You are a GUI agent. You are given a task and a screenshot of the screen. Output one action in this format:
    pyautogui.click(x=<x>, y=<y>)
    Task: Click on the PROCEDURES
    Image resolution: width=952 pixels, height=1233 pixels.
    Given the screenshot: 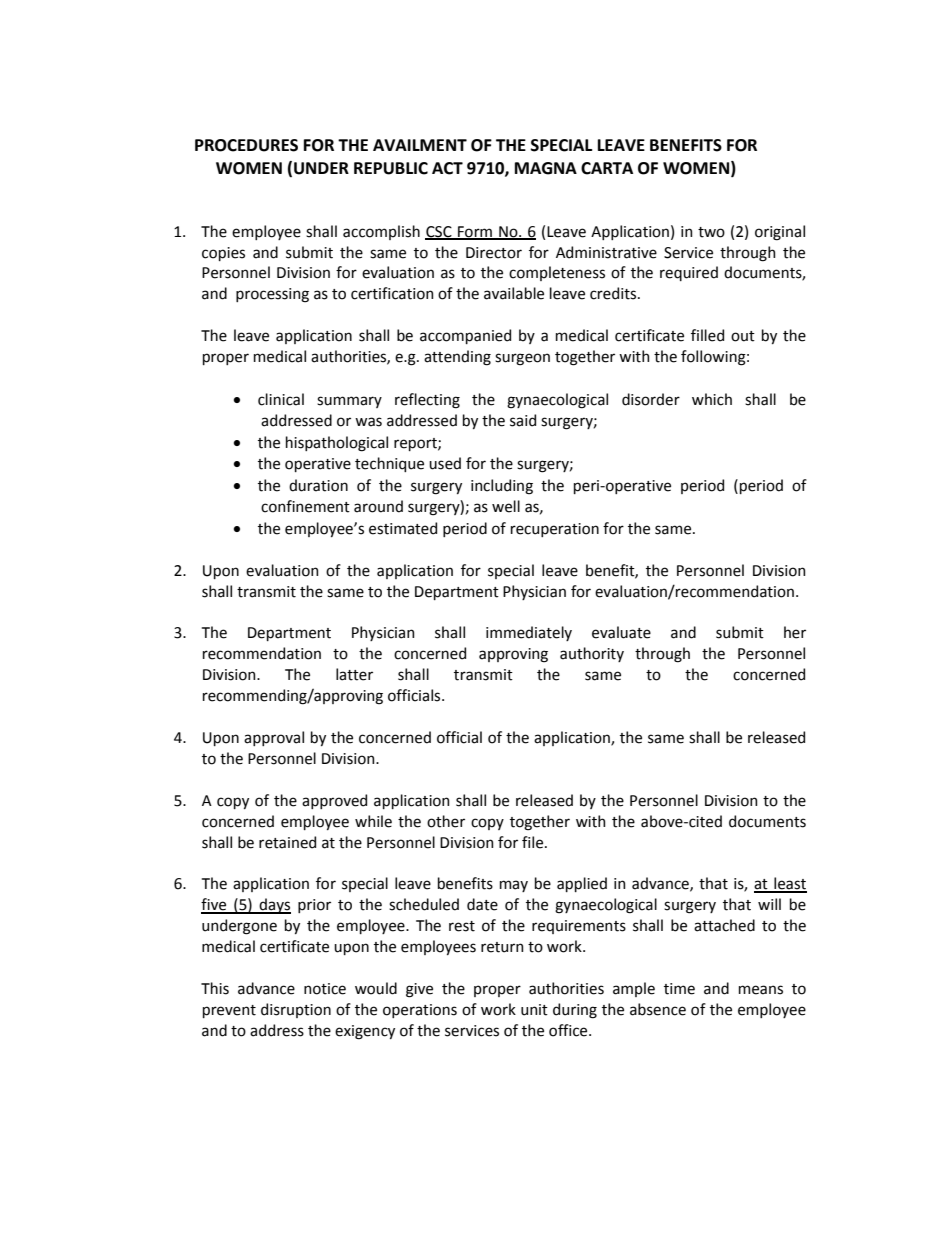 What is the action you would take?
    pyautogui.click(x=246, y=145)
